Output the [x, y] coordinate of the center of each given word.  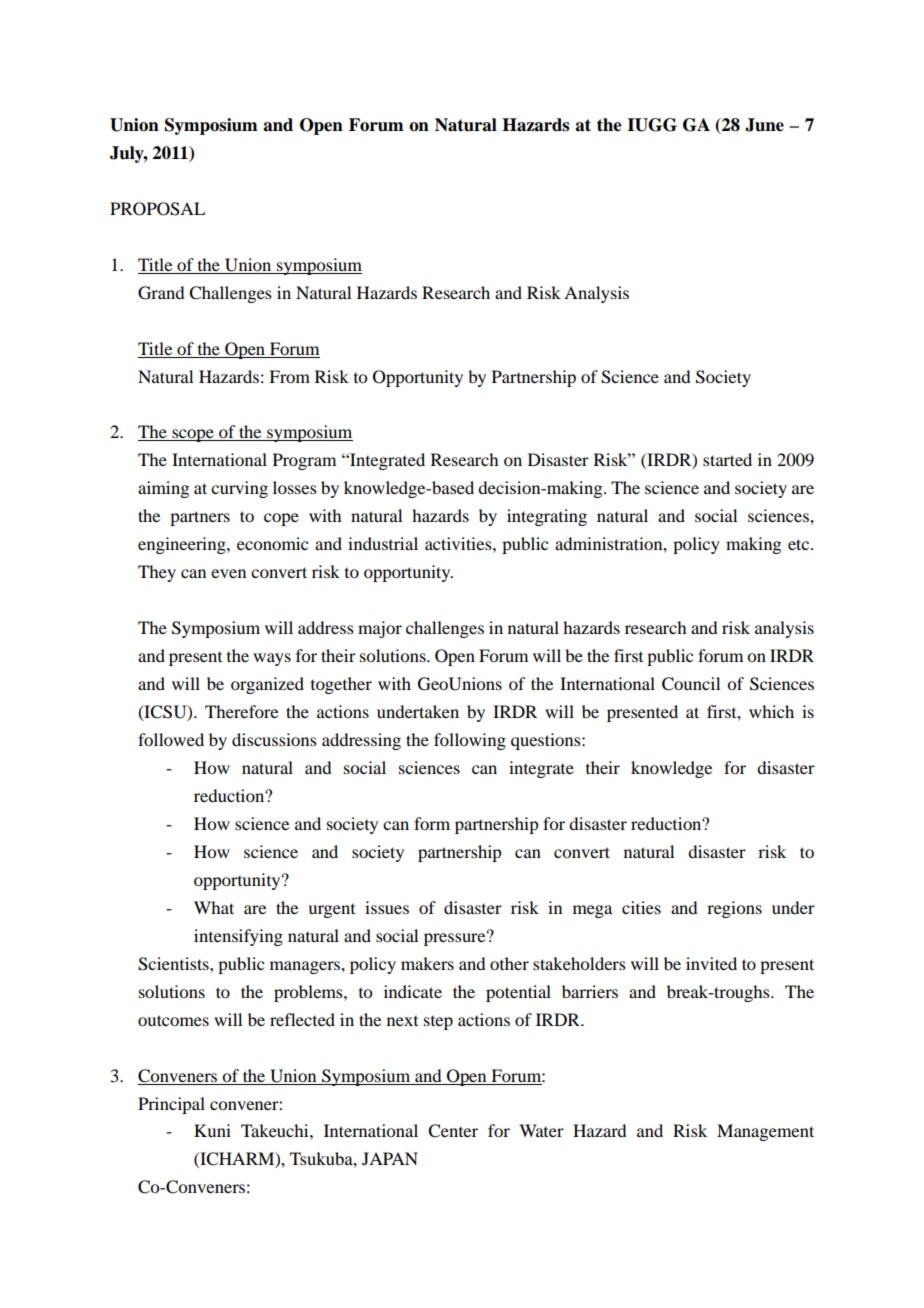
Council [691, 684]
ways [272, 659]
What [214, 907]
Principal [171, 1105]
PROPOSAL [157, 209]
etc [800, 544]
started [727, 459]
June [764, 125]
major [380, 629]
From [289, 376]
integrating [547, 517]
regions [734, 909]
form [432, 823]
